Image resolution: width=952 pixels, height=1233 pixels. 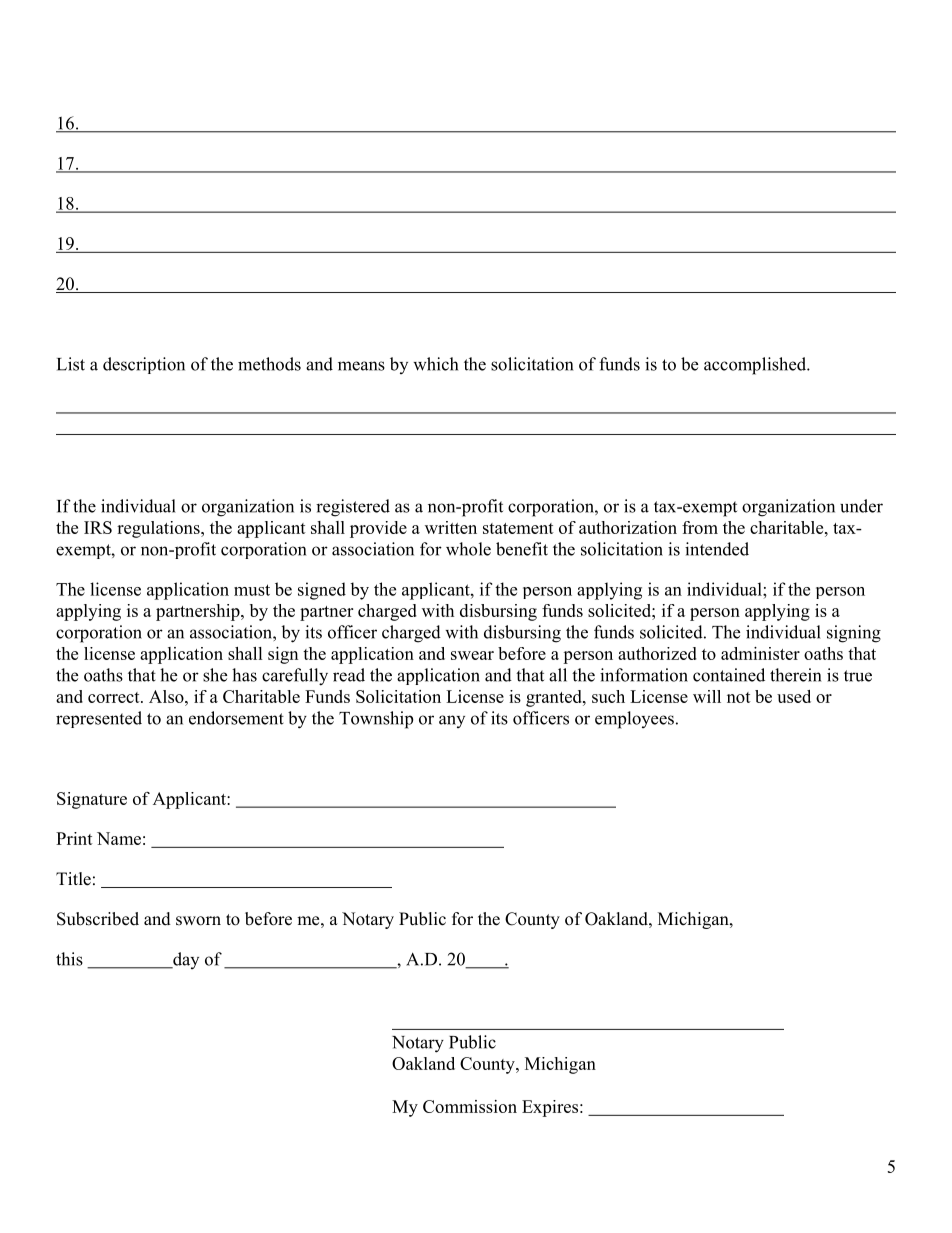 What do you see at coordinates (144, 365) in the screenshot?
I see `description` at bounding box center [144, 365].
